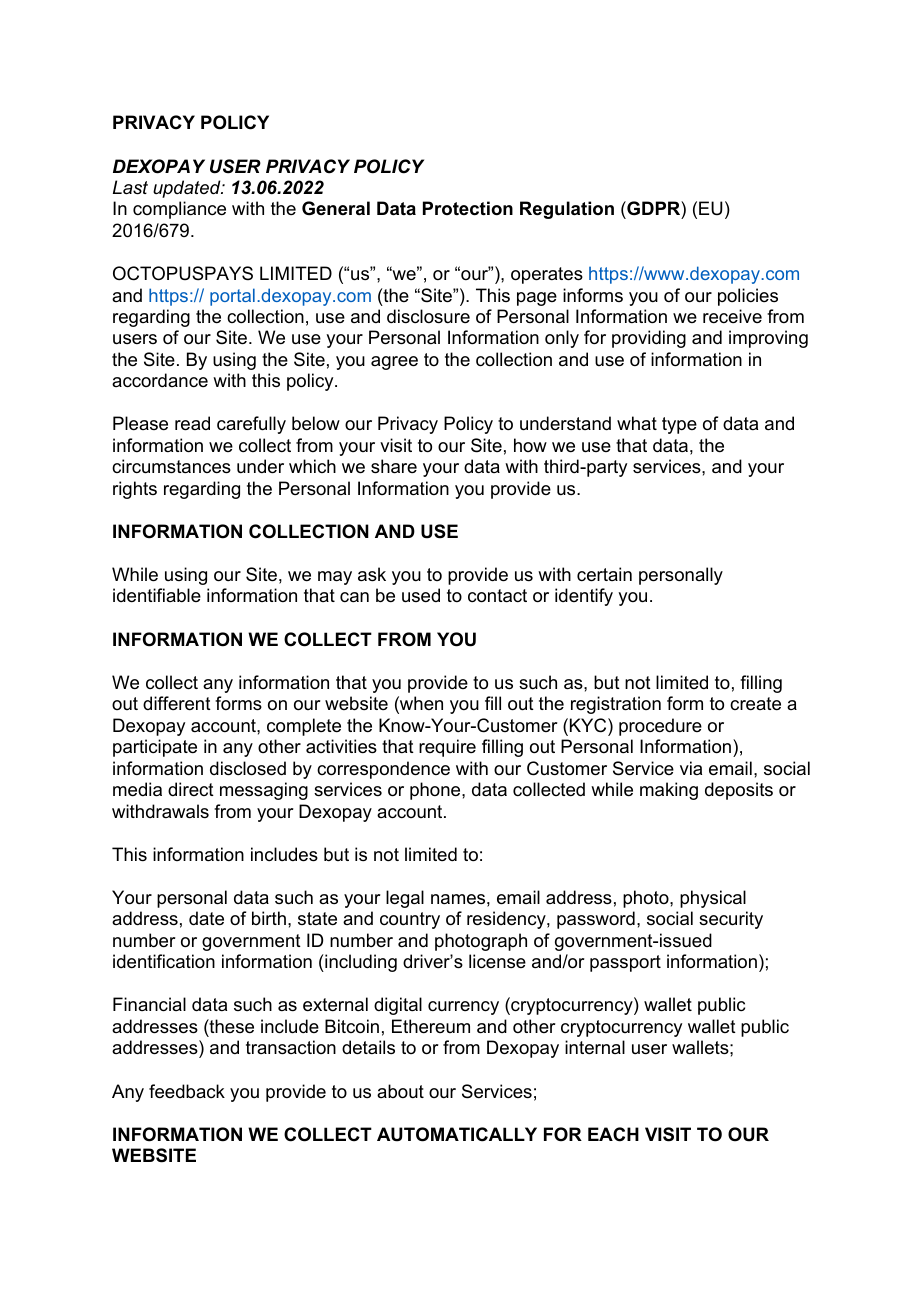 This image has height=1308, width=924. What do you see at coordinates (192, 423) in the image?
I see `read` at bounding box center [192, 423].
